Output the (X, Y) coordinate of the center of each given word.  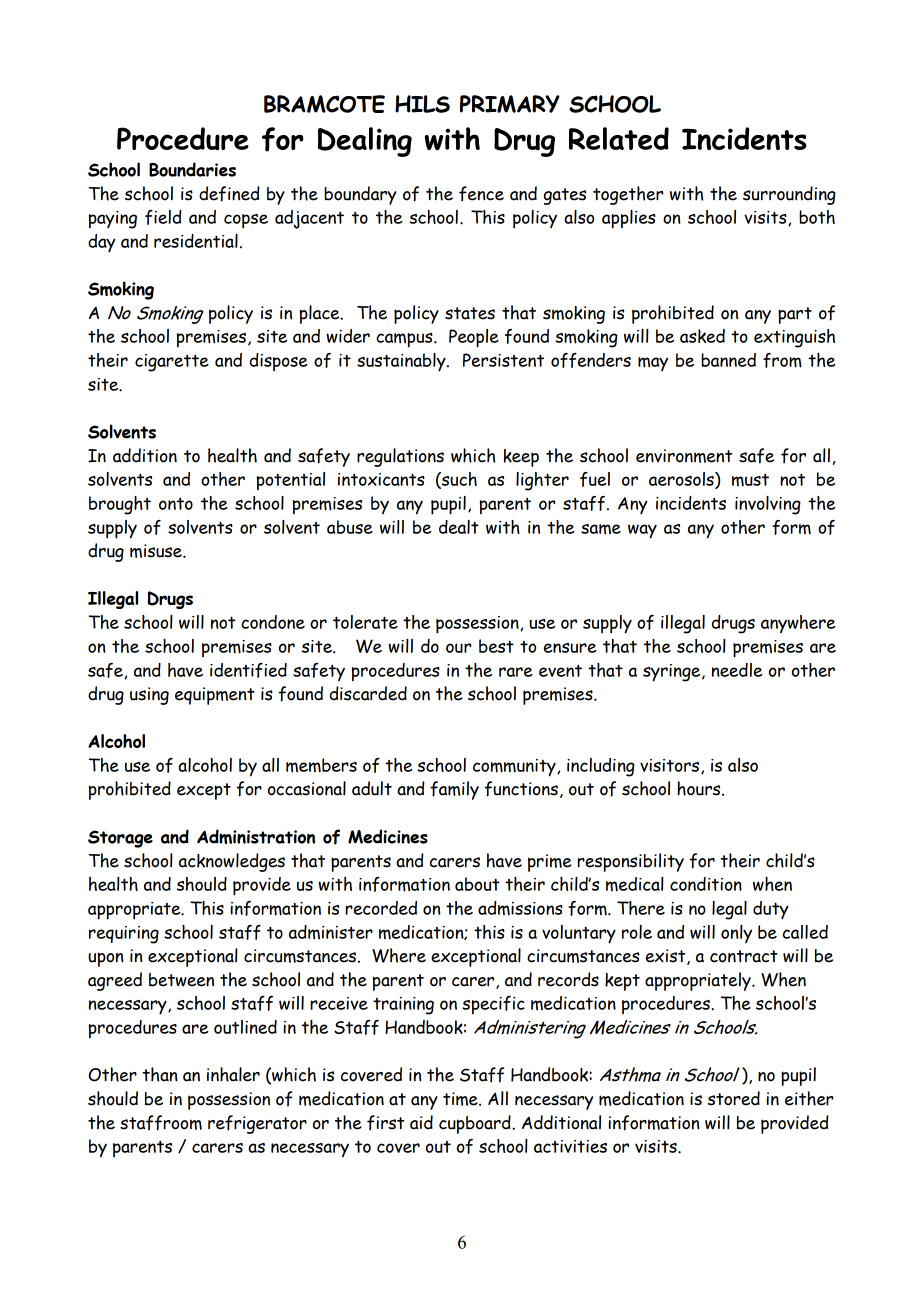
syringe (673, 673)
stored (734, 1098)
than (160, 1074)
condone (273, 622)
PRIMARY (510, 104)
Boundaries (192, 169)
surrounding (789, 195)
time (461, 1099)
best (496, 646)
